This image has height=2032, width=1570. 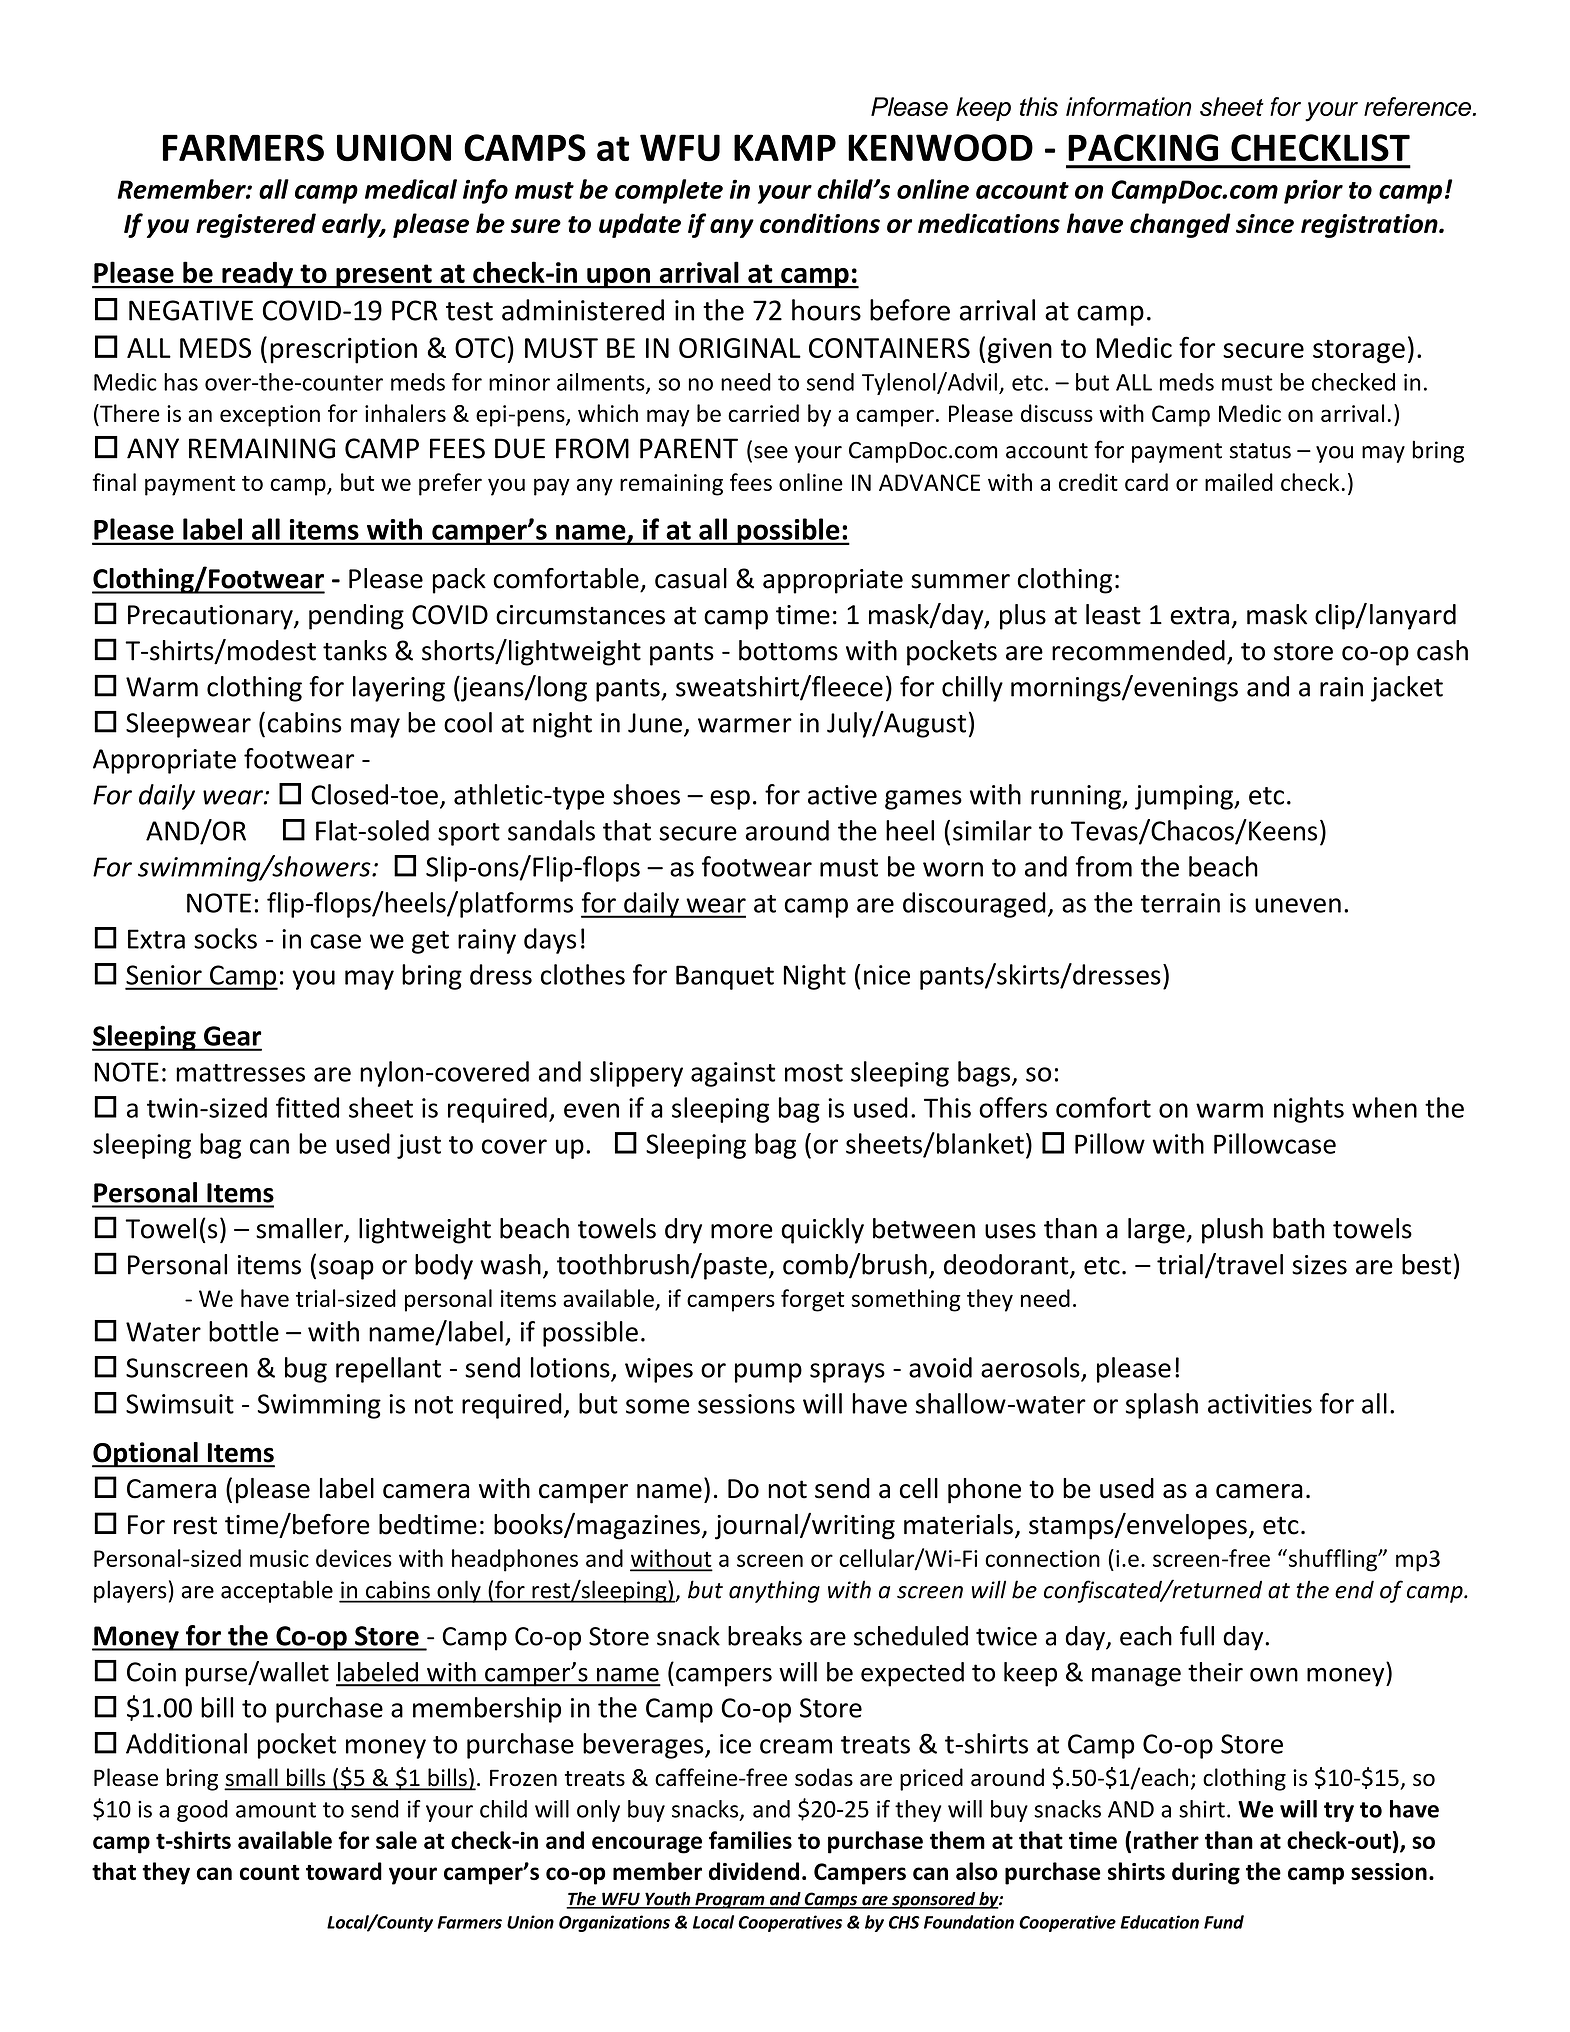 What do you see at coordinates (1319, 1265) in the image?
I see `sizes` at bounding box center [1319, 1265].
